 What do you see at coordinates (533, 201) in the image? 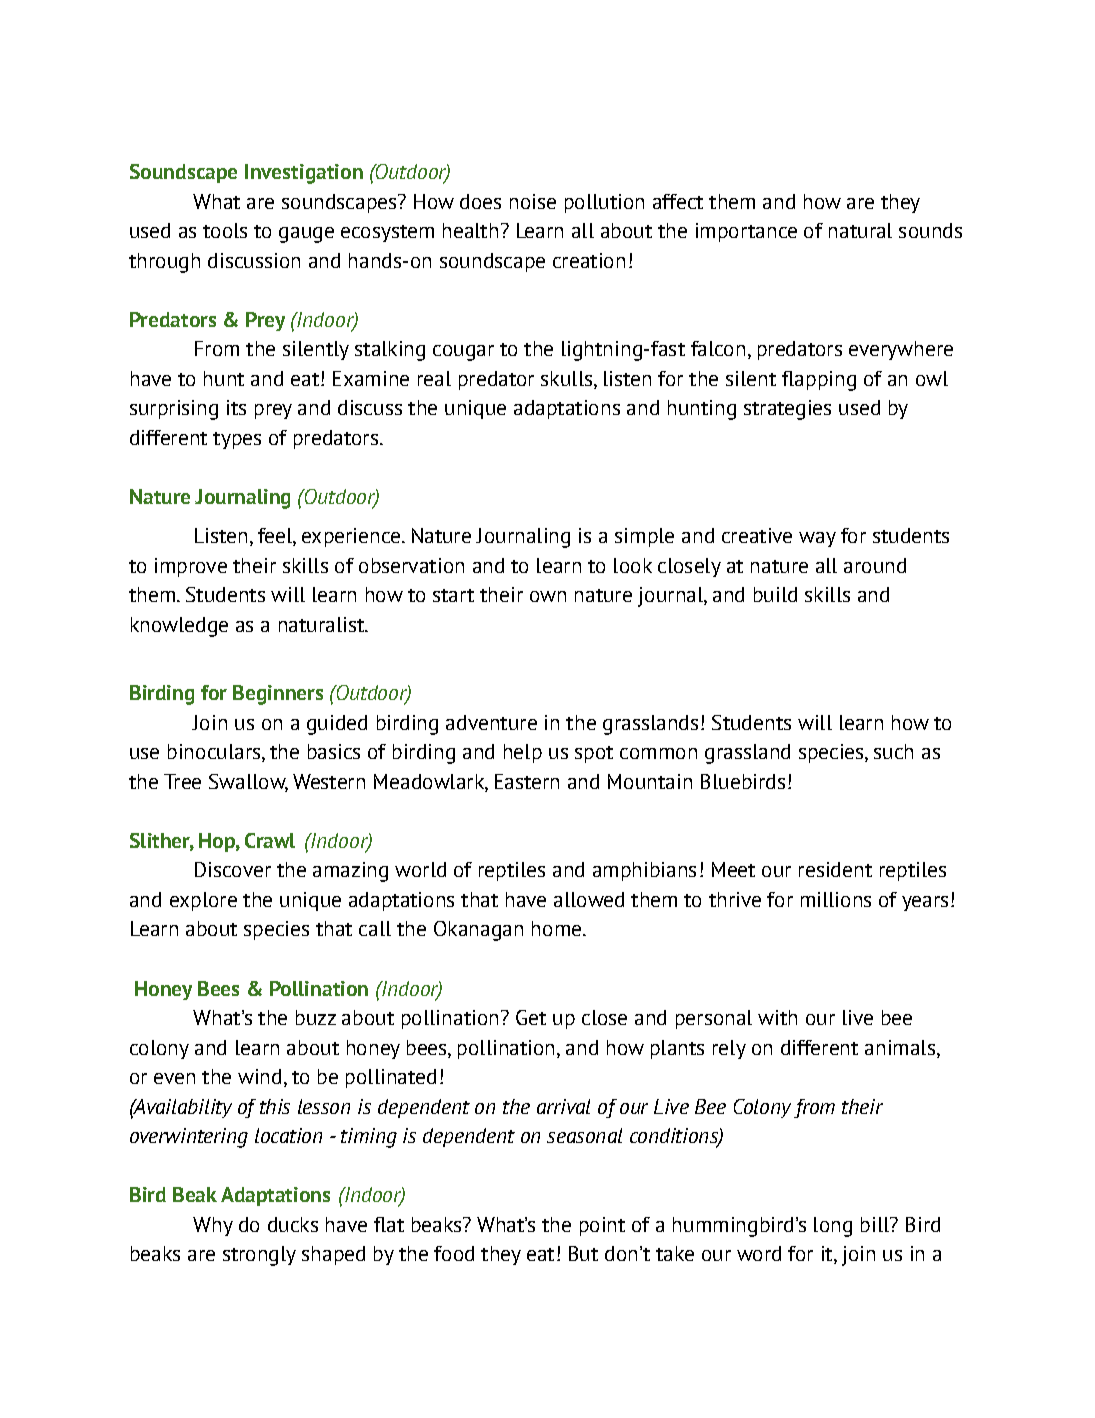
I see `noise` at bounding box center [533, 201].
